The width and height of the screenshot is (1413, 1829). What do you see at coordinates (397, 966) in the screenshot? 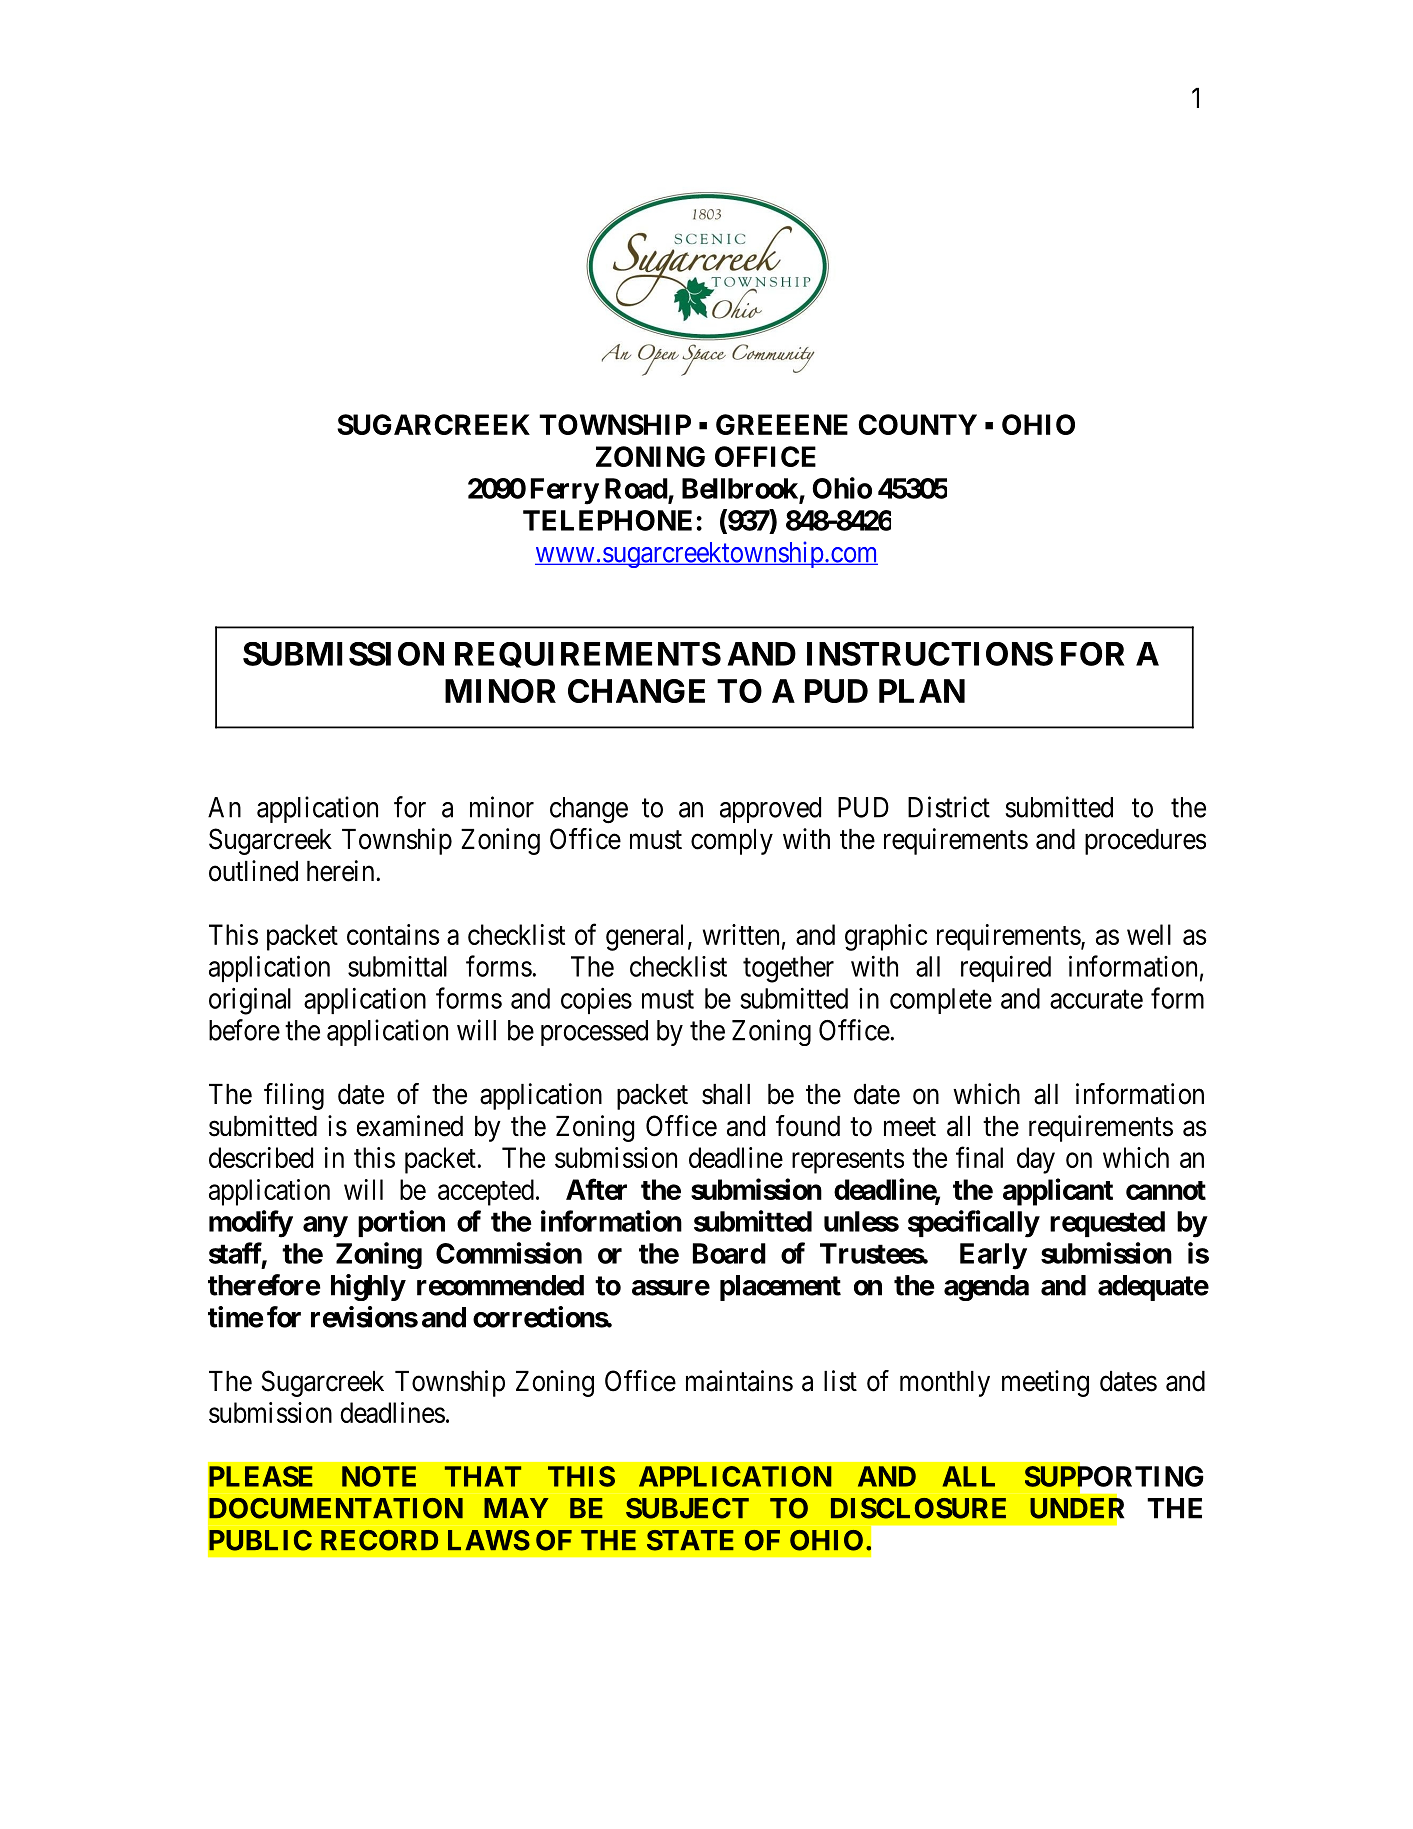
I see `submittal` at bounding box center [397, 966].
